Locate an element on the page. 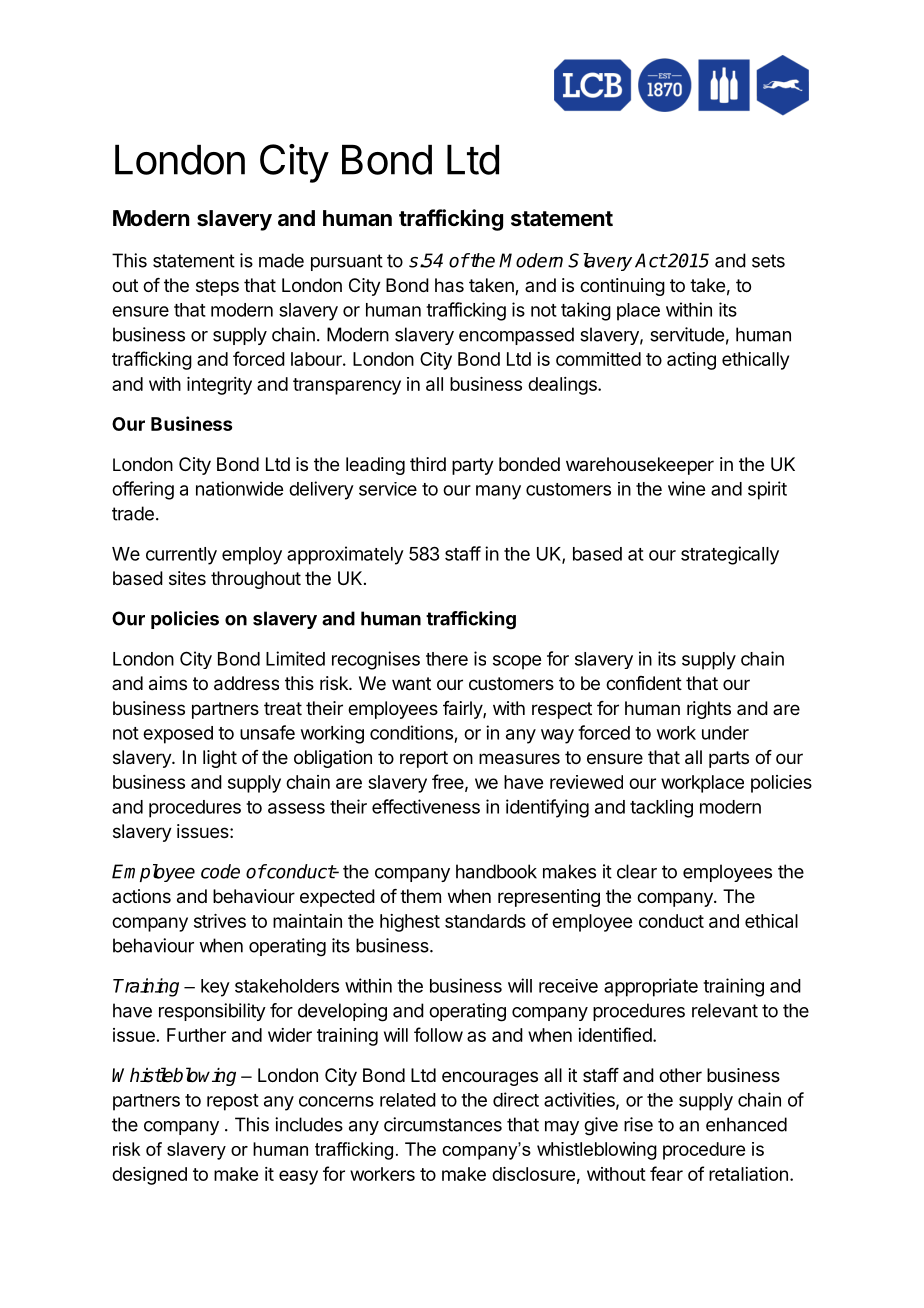 The width and height of the image is (924, 1308). many is located at coordinates (498, 492).
